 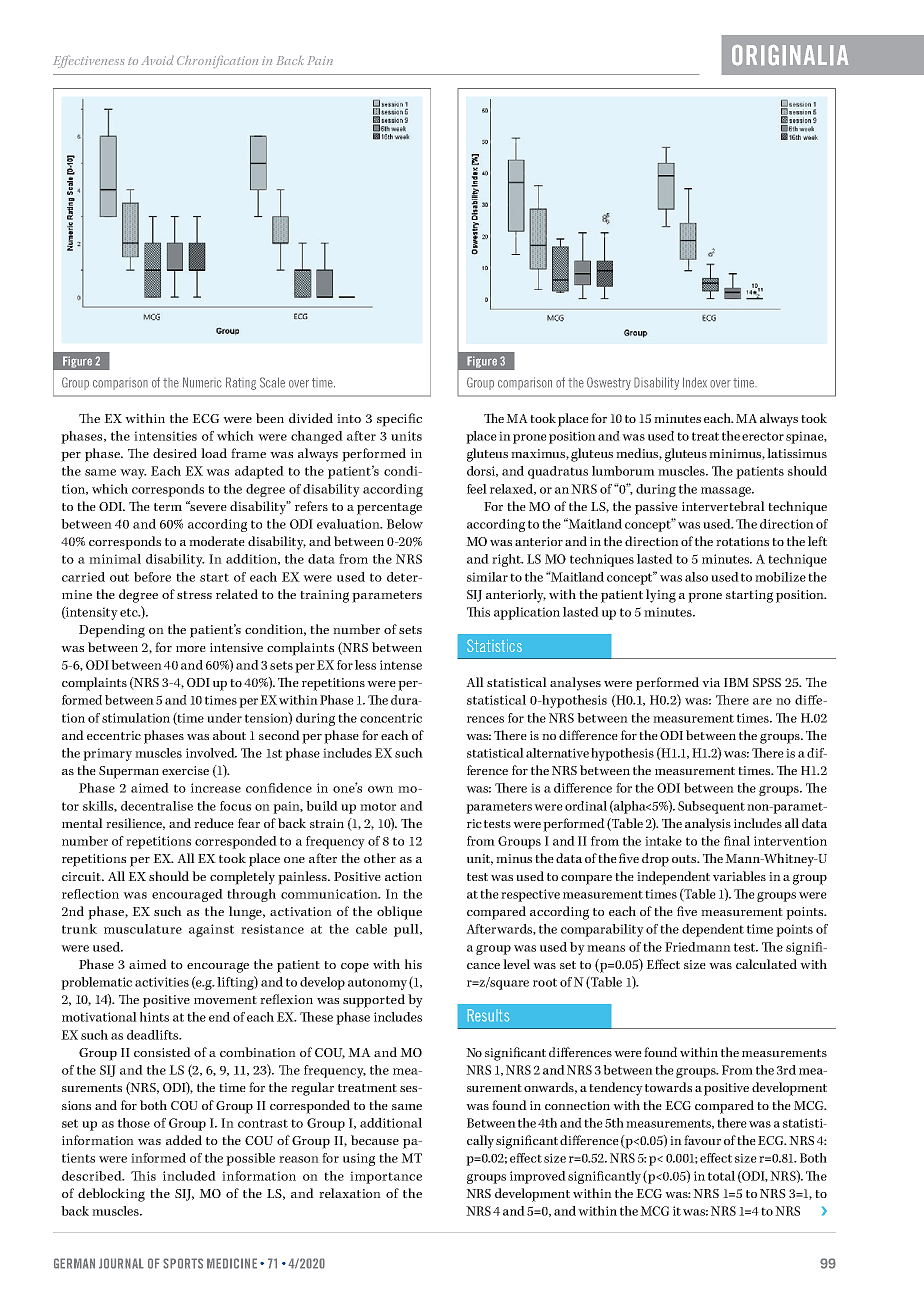 What do you see at coordinates (766, 964) in the screenshot?
I see `calculated` at bounding box center [766, 964].
